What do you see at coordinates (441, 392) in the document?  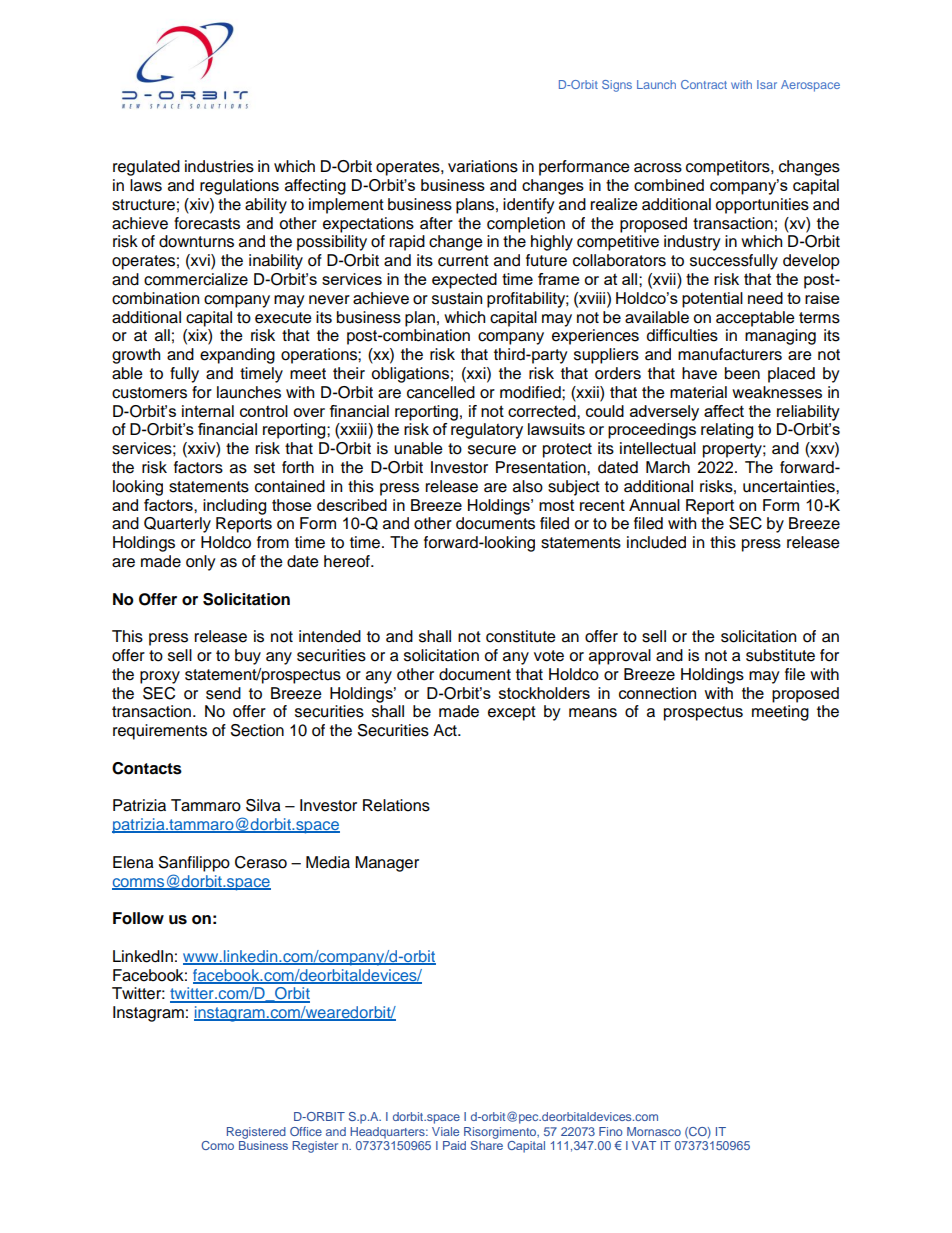 I see `cancelled` at bounding box center [441, 392].
